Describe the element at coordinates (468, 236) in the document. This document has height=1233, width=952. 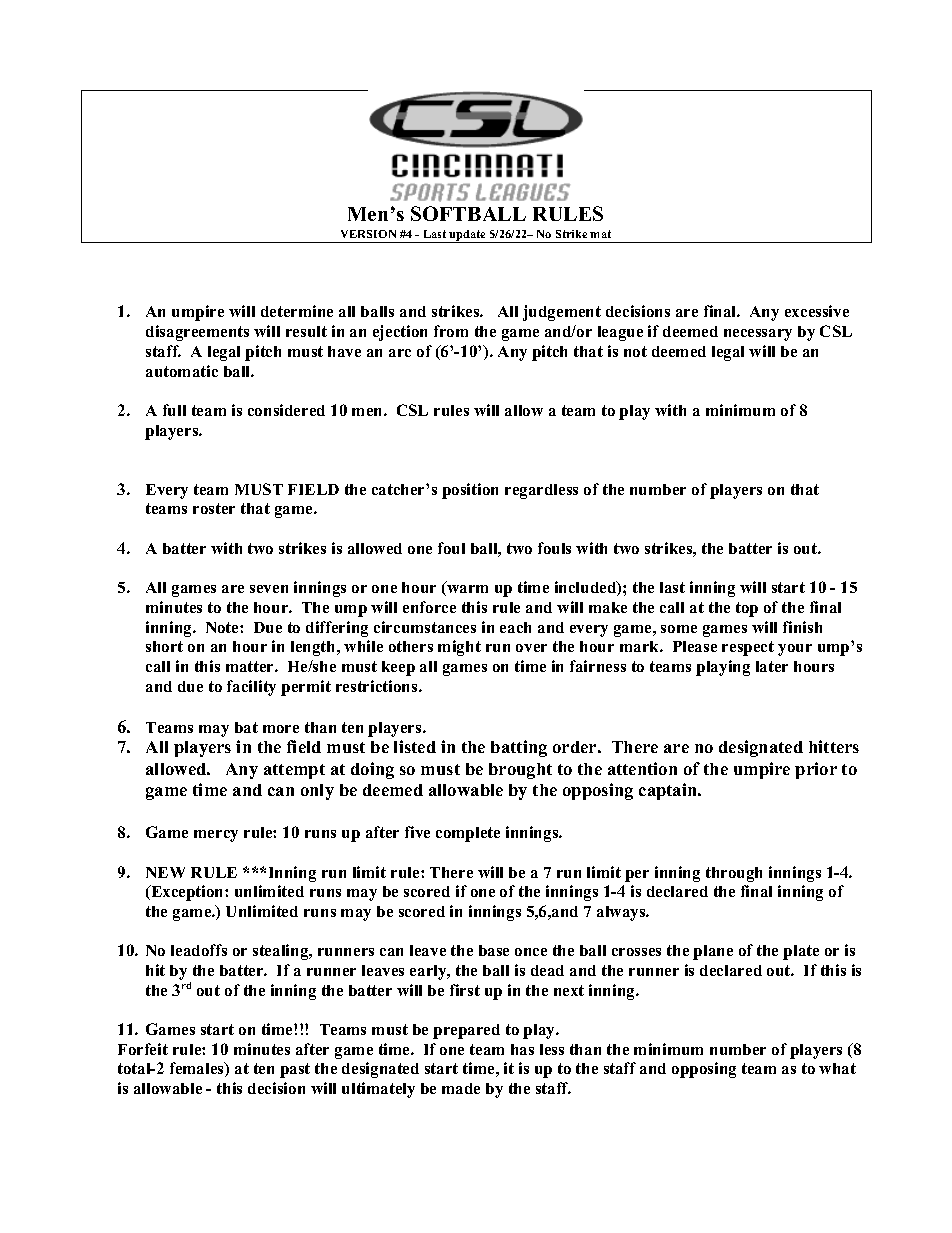
I see `update` at that location.
